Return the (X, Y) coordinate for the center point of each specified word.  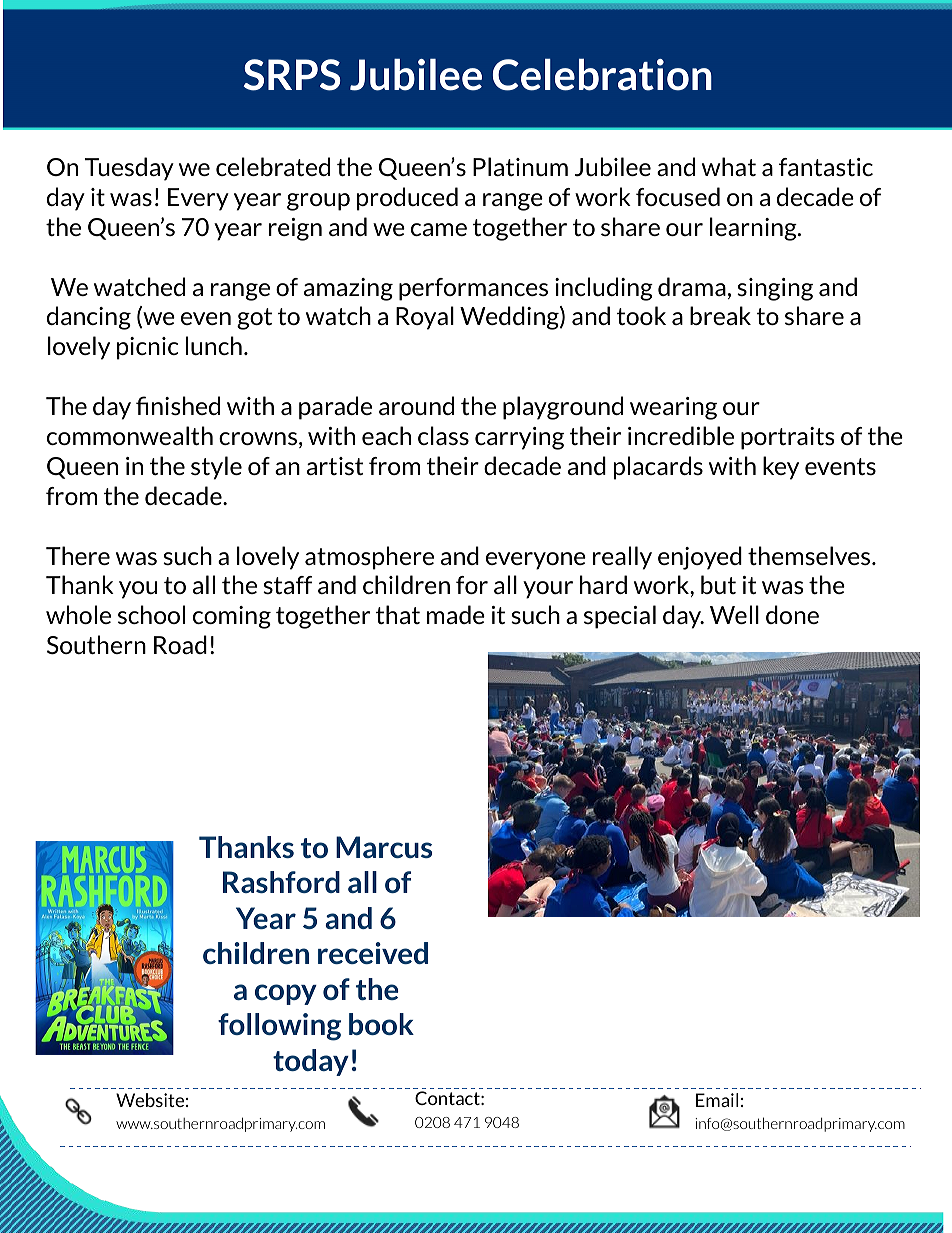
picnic (147, 348)
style (216, 468)
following (279, 1027)
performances (473, 289)
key (781, 468)
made (456, 614)
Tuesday (129, 169)
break (720, 315)
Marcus (384, 847)
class (443, 435)
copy (286, 994)
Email (717, 1100)
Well (734, 614)
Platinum (520, 166)
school (151, 614)
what (729, 166)
